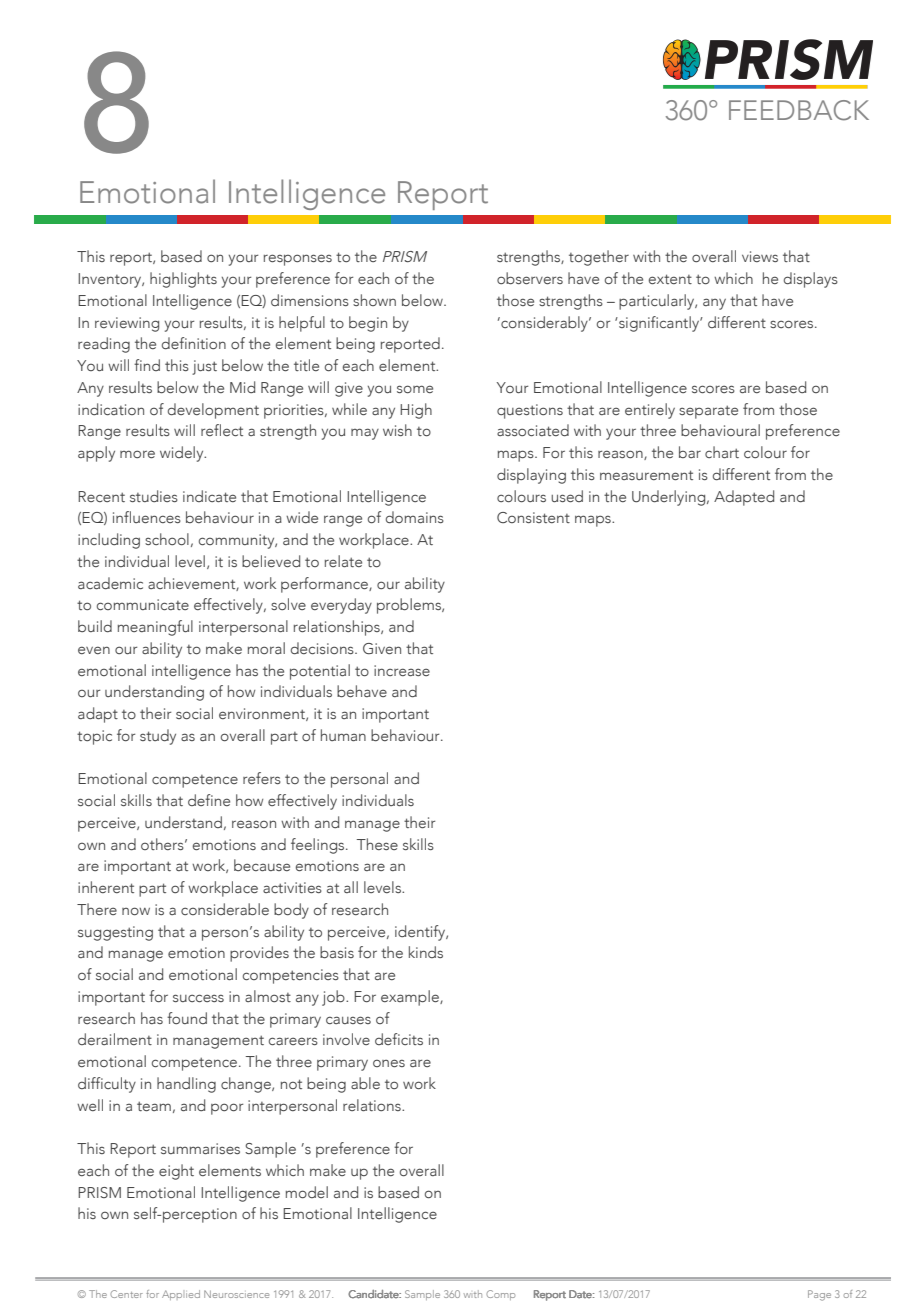 The image size is (924, 1308). Describe the element at coordinates (819, 1295) in the image. I see `Page` at that location.
